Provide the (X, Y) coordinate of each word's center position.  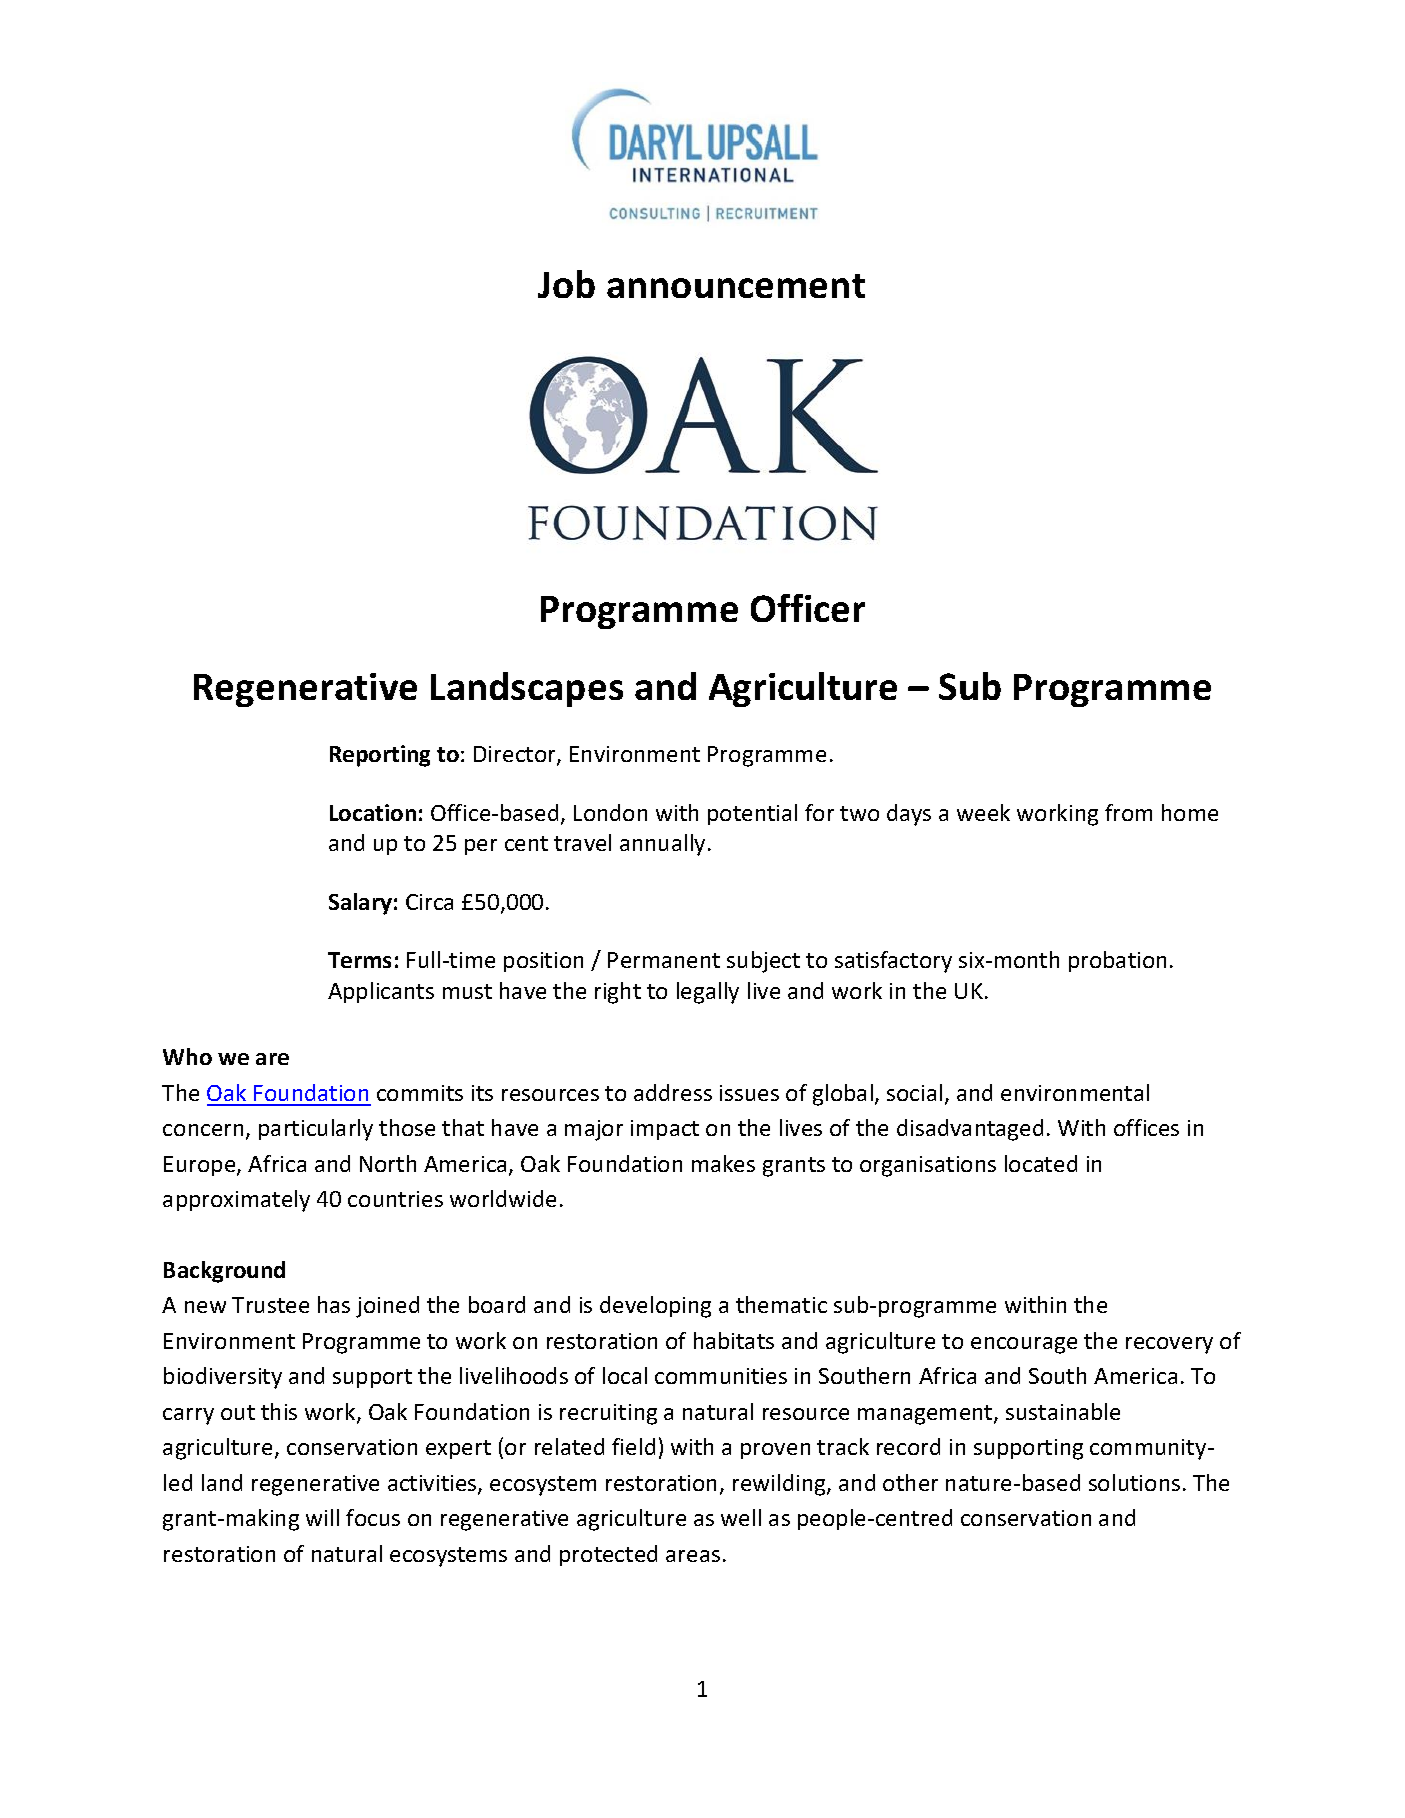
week (983, 812)
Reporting (380, 756)
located (1041, 1163)
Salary (360, 904)
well (741, 1517)
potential (752, 814)
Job (566, 284)
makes (723, 1163)
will (322, 1517)
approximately (236, 1201)
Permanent (664, 960)
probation (1117, 961)
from (1128, 812)
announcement (736, 286)
